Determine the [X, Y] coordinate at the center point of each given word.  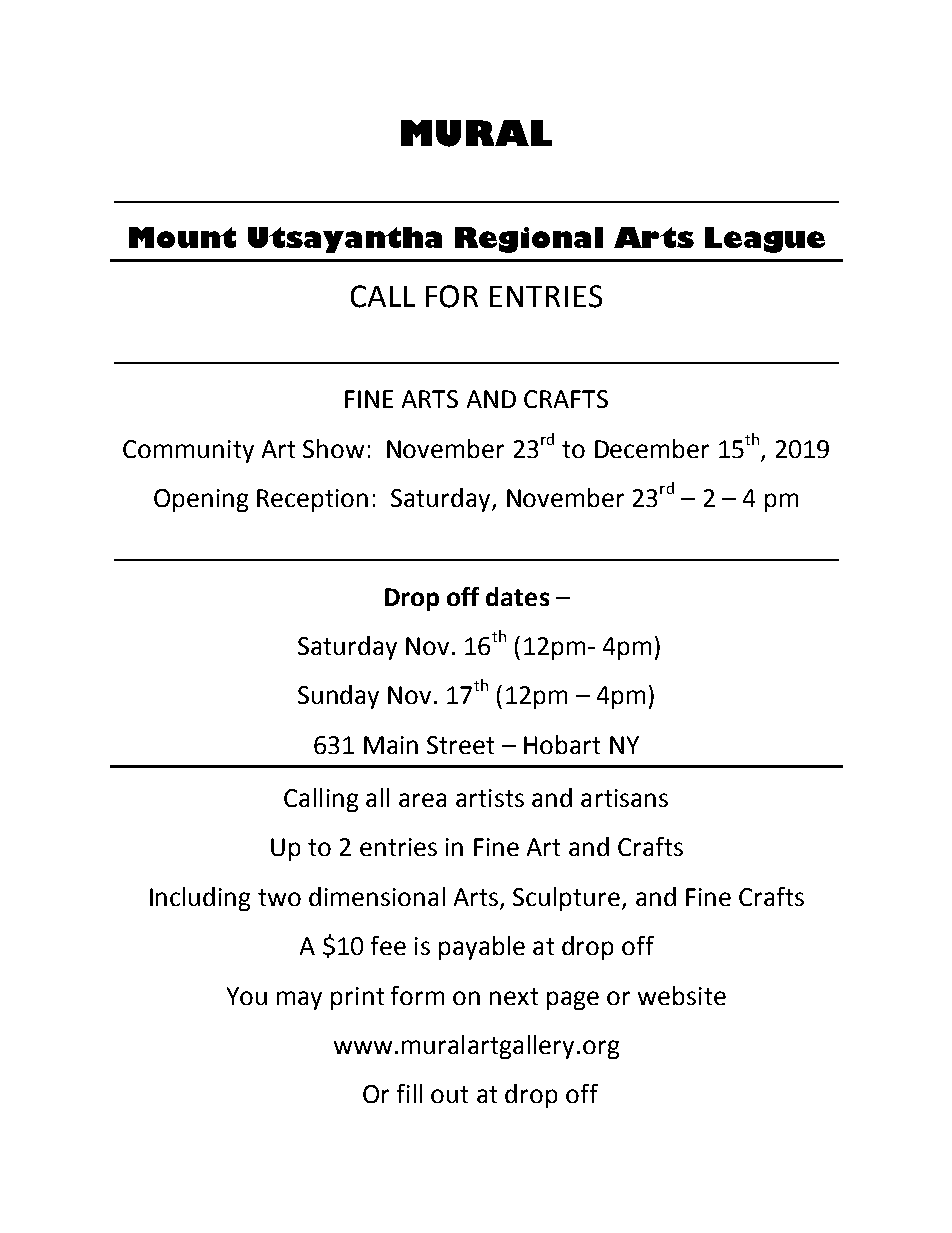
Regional [529, 240]
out [449, 1094]
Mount [182, 237]
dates [517, 596]
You [247, 996]
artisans [624, 798]
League [765, 240]
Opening [201, 500]
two [279, 897]
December [652, 448]
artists [490, 798]
